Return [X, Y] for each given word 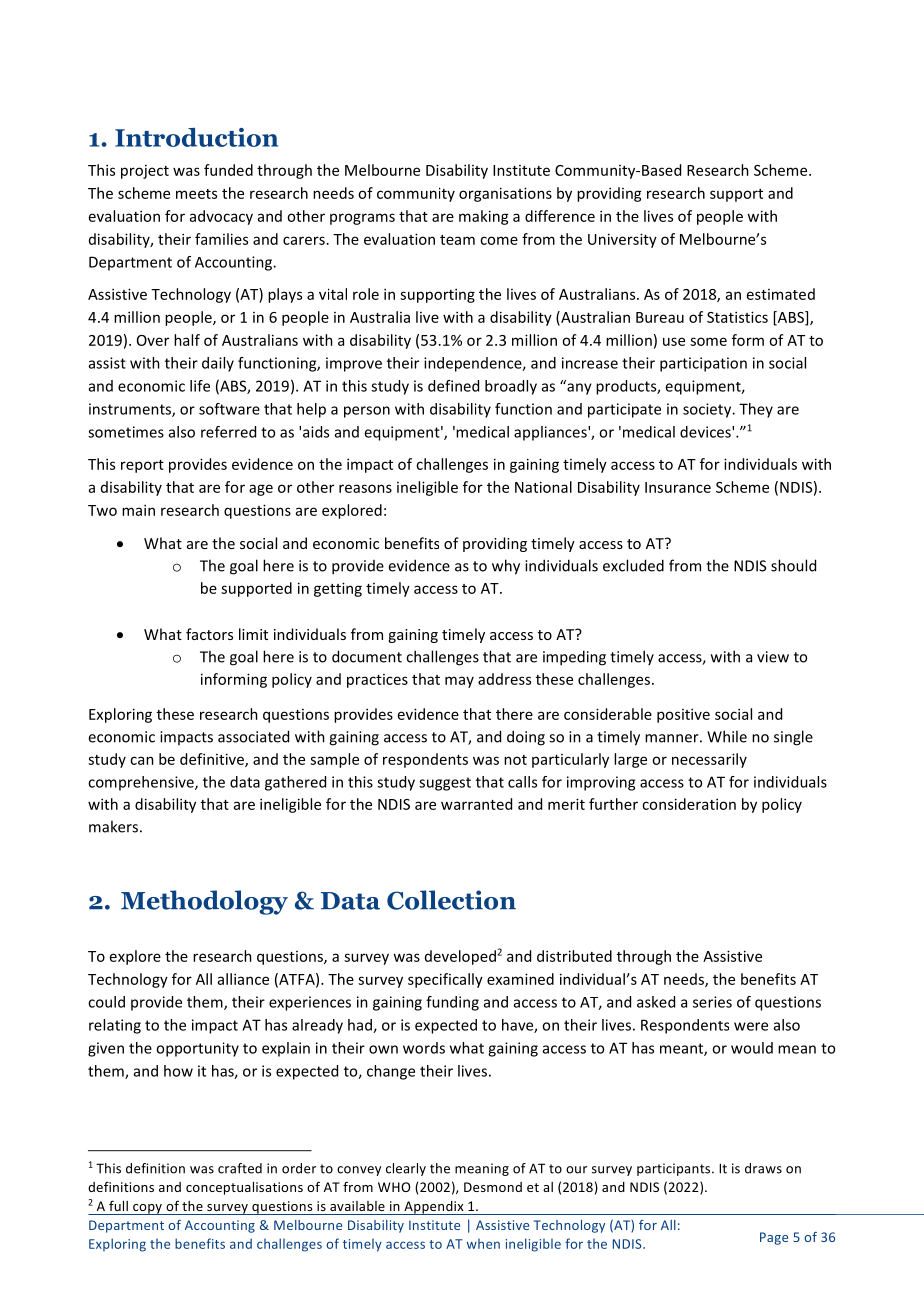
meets [196, 194]
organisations [505, 194]
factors [209, 634]
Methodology [204, 902]
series [712, 1002]
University [622, 240]
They [756, 410]
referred [228, 432]
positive [683, 715]
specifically [445, 980]
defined [453, 386]
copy [148, 1209]
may [459, 682]
